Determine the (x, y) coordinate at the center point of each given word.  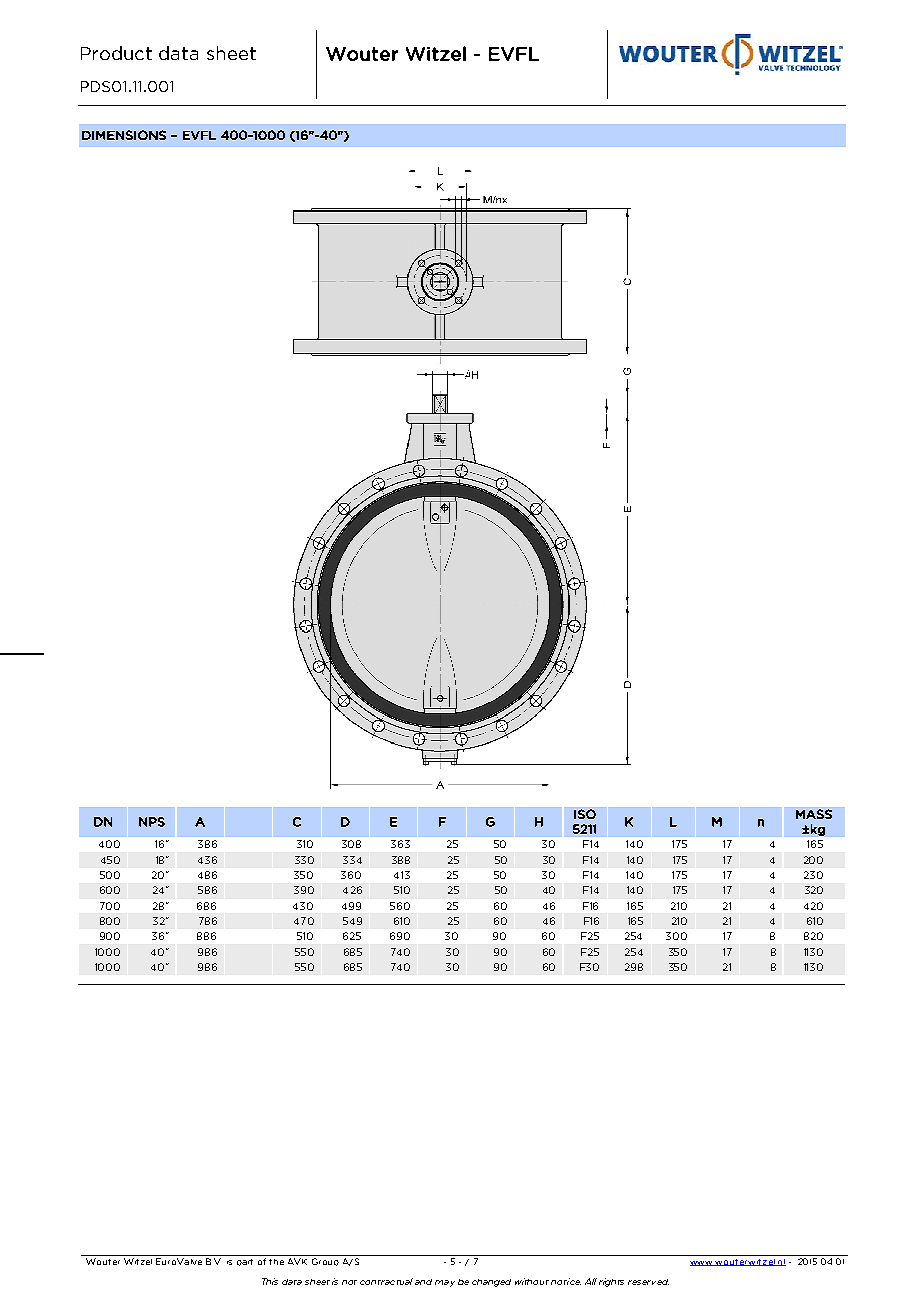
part (245, 1262)
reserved (648, 1282)
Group (325, 1262)
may (445, 1283)
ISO (585, 814)
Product (116, 53)
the (276, 1262)
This (270, 1281)
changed (491, 1283)
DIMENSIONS (124, 135)
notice (566, 1281)
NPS (152, 822)
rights (611, 1282)
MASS (814, 814)
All (591, 1281)
